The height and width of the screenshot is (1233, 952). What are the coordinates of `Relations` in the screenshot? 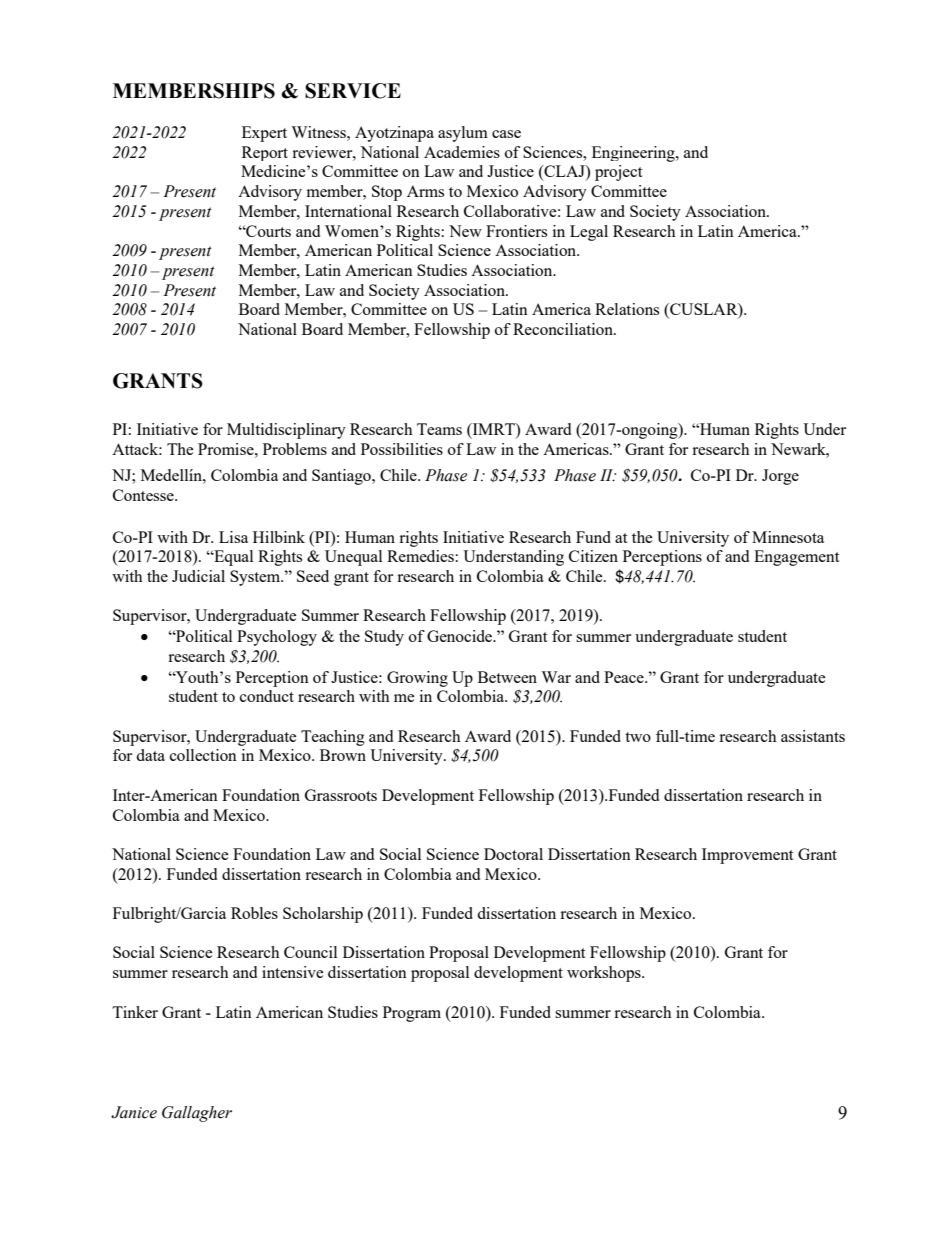 It's located at (627, 309).
